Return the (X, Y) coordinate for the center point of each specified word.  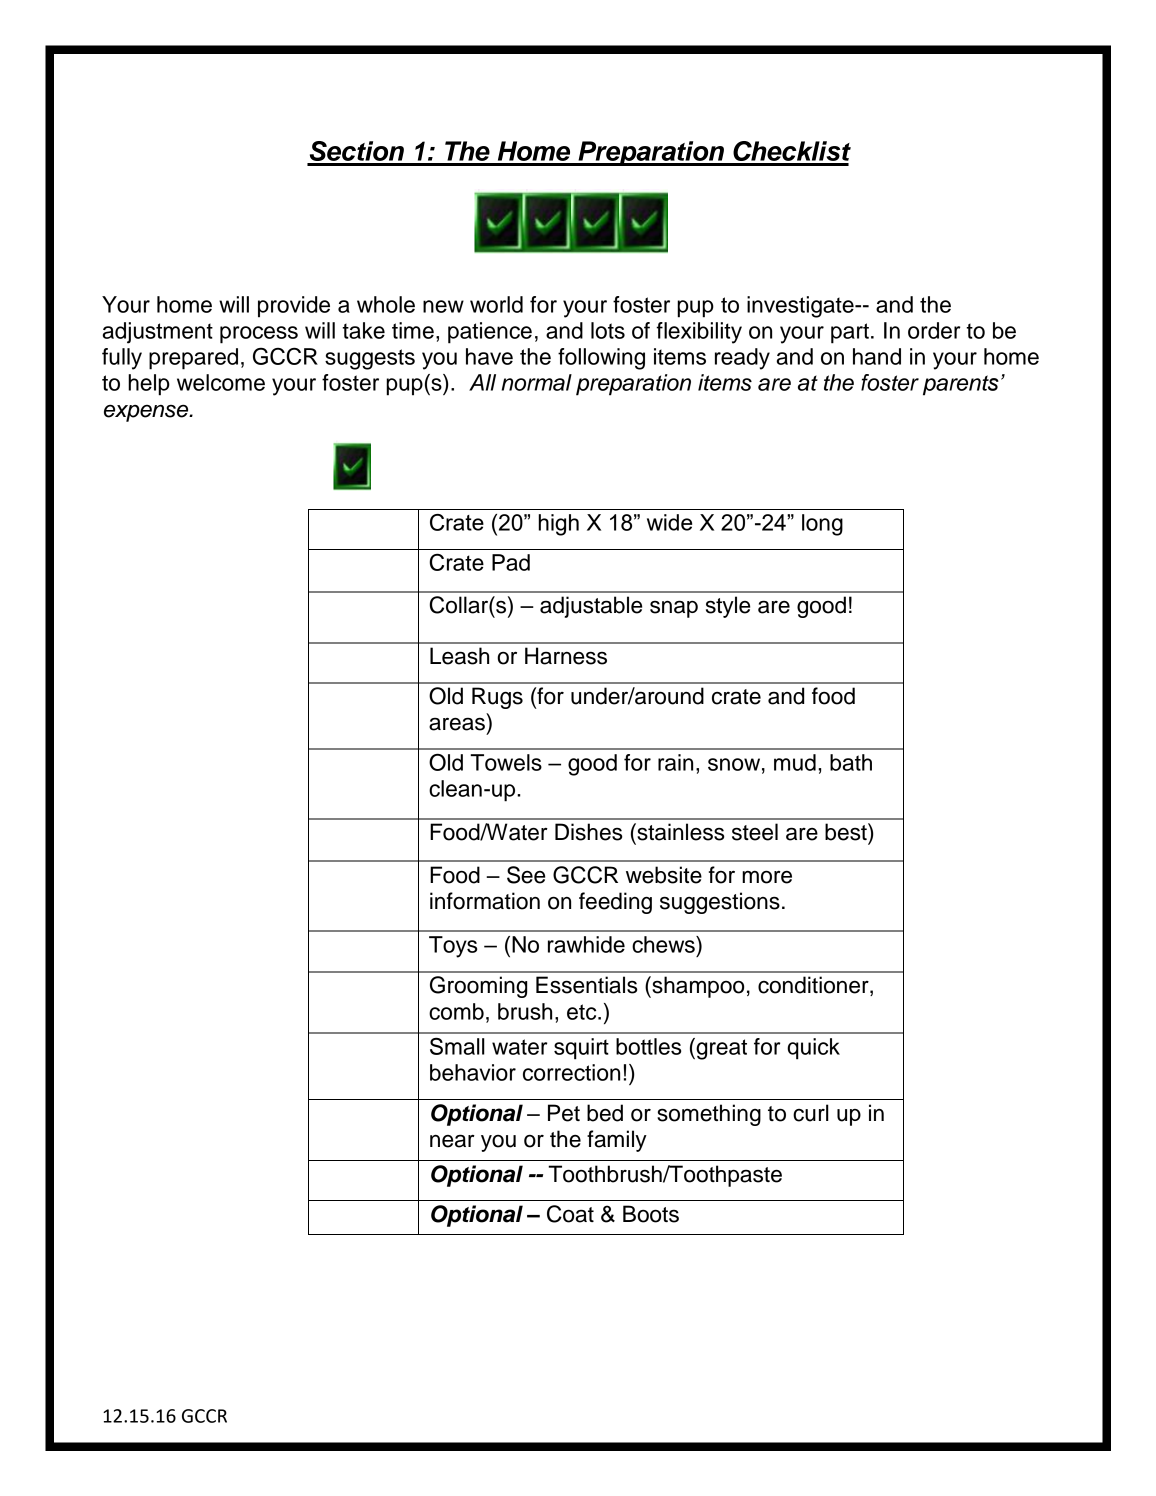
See (526, 875)
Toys (453, 947)
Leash (459, 656)
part (850, 333)
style (728, 607)
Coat (570, 1214)
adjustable (591, 607)
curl (811, 1113)
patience (490, 333)
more (767, 877)
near (452, 1141)
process (259, 335)
